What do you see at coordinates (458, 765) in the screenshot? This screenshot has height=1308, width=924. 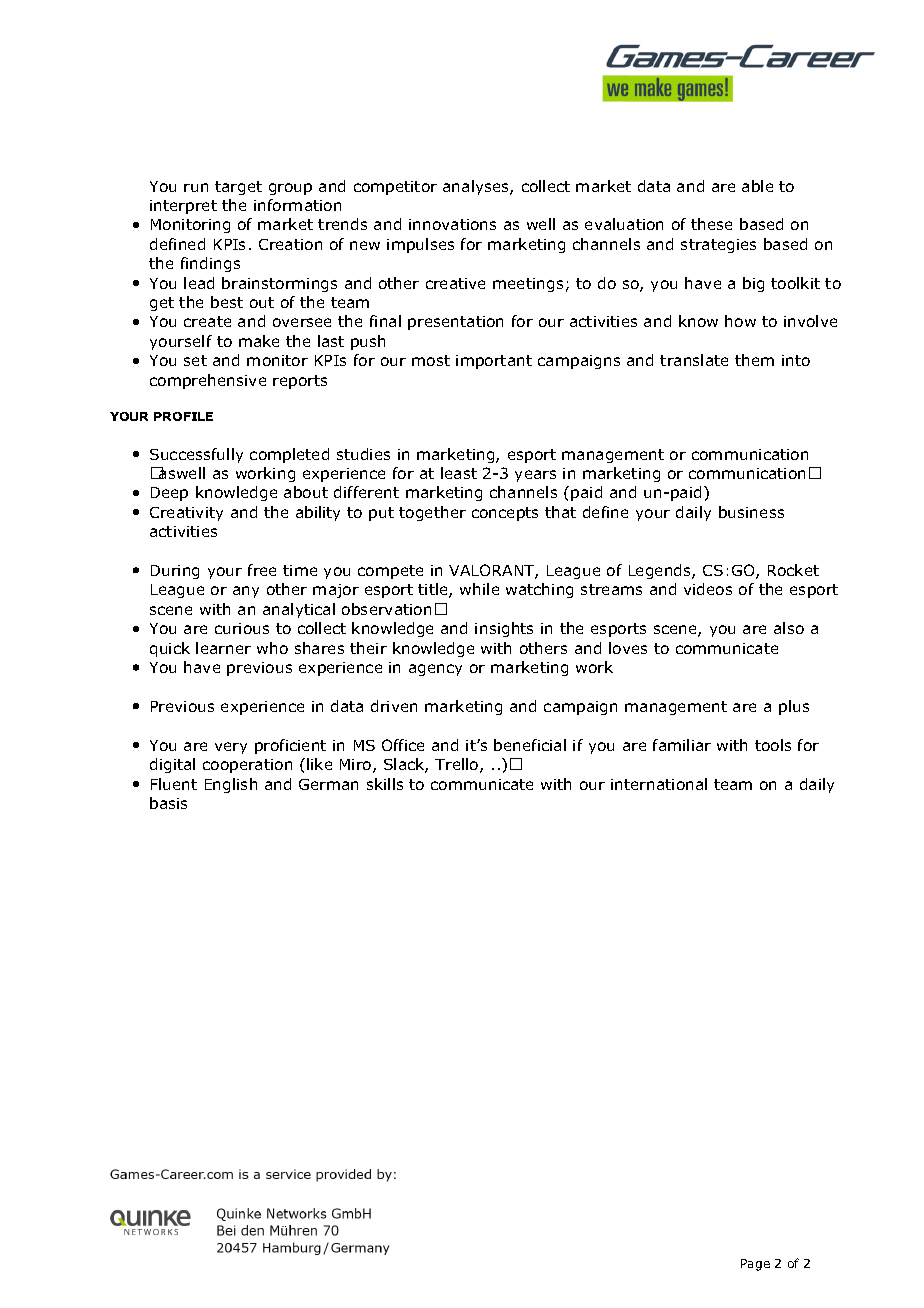 I see `Trello` at bounding box center [458, 765].
